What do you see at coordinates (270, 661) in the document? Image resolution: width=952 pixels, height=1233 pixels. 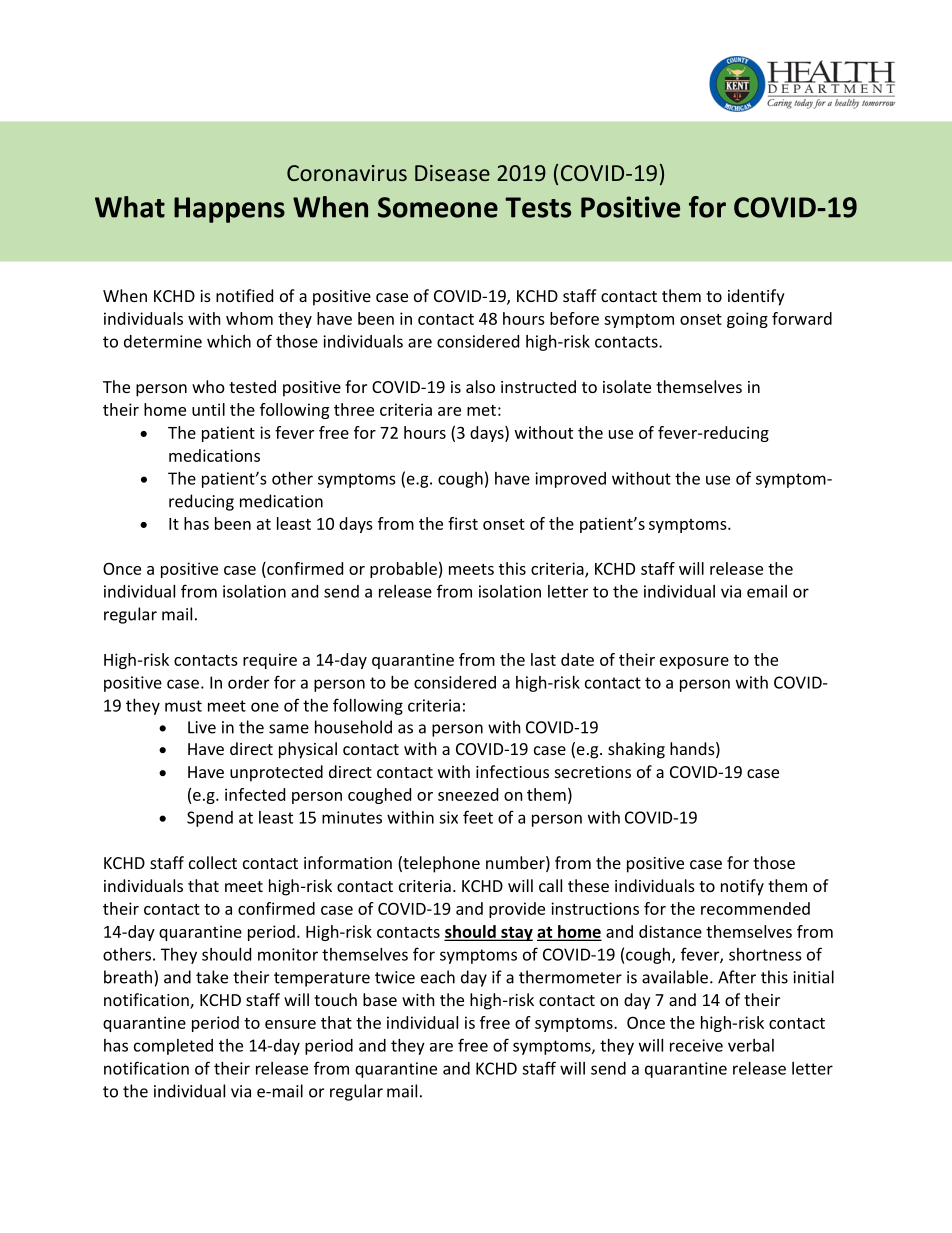 I see `require` at bounding box center [270, 661].
